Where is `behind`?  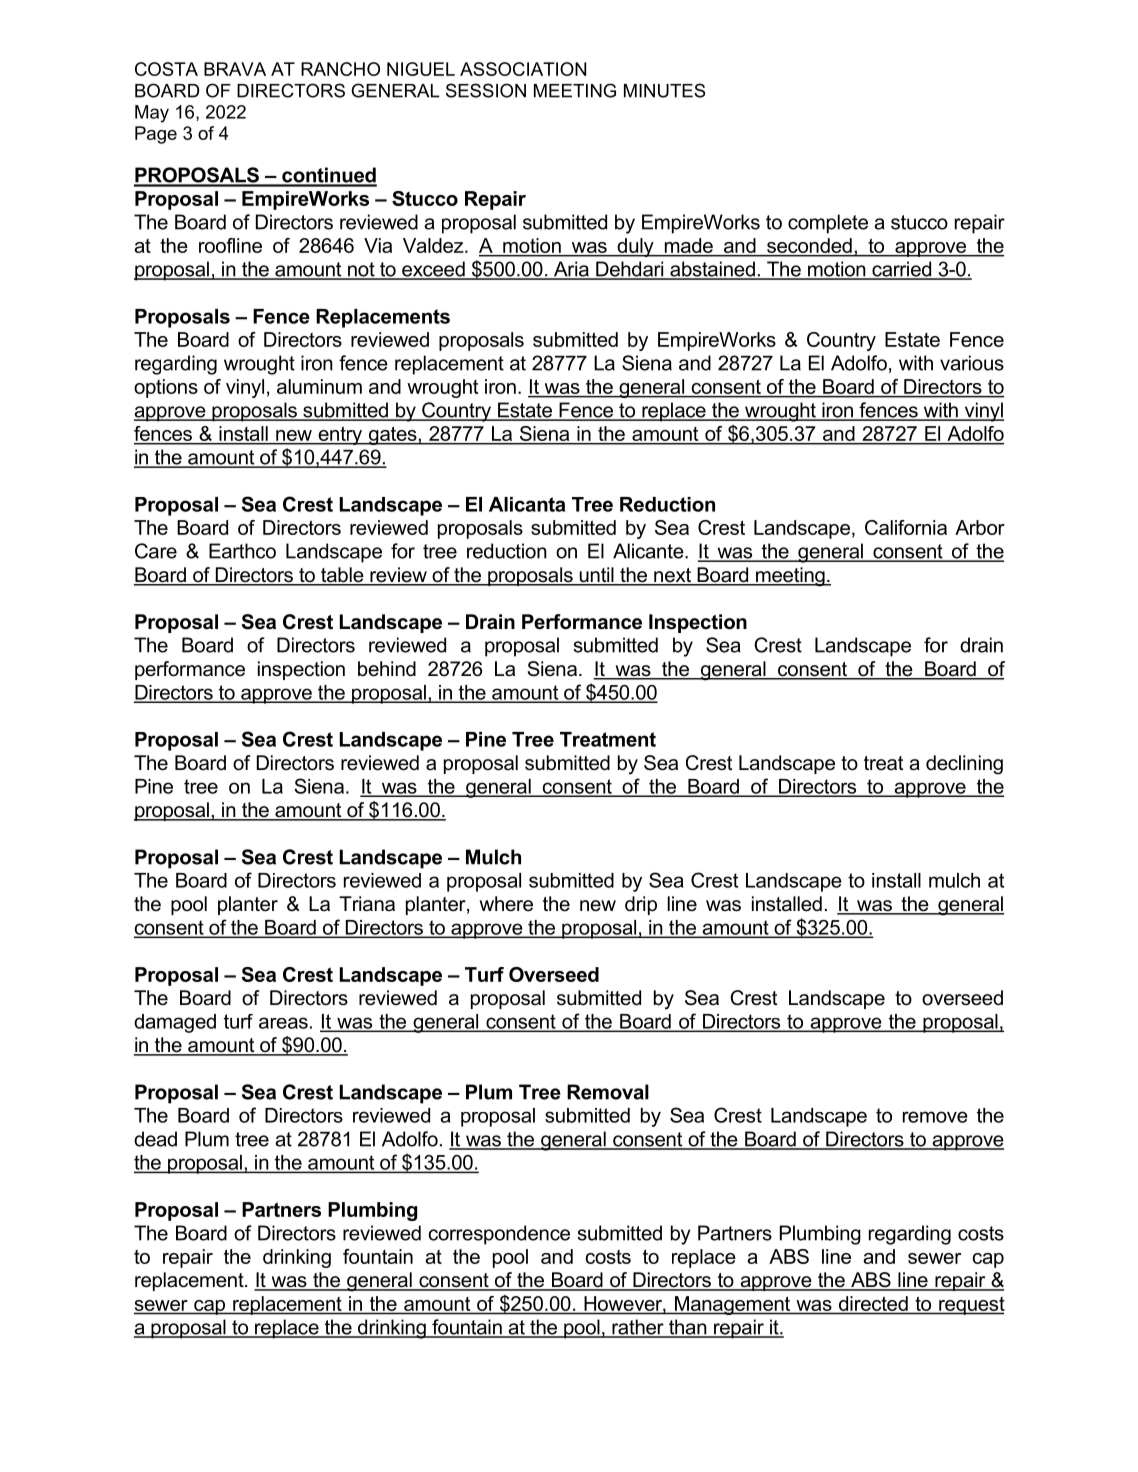 behind is located at coordinates (387, 669).
